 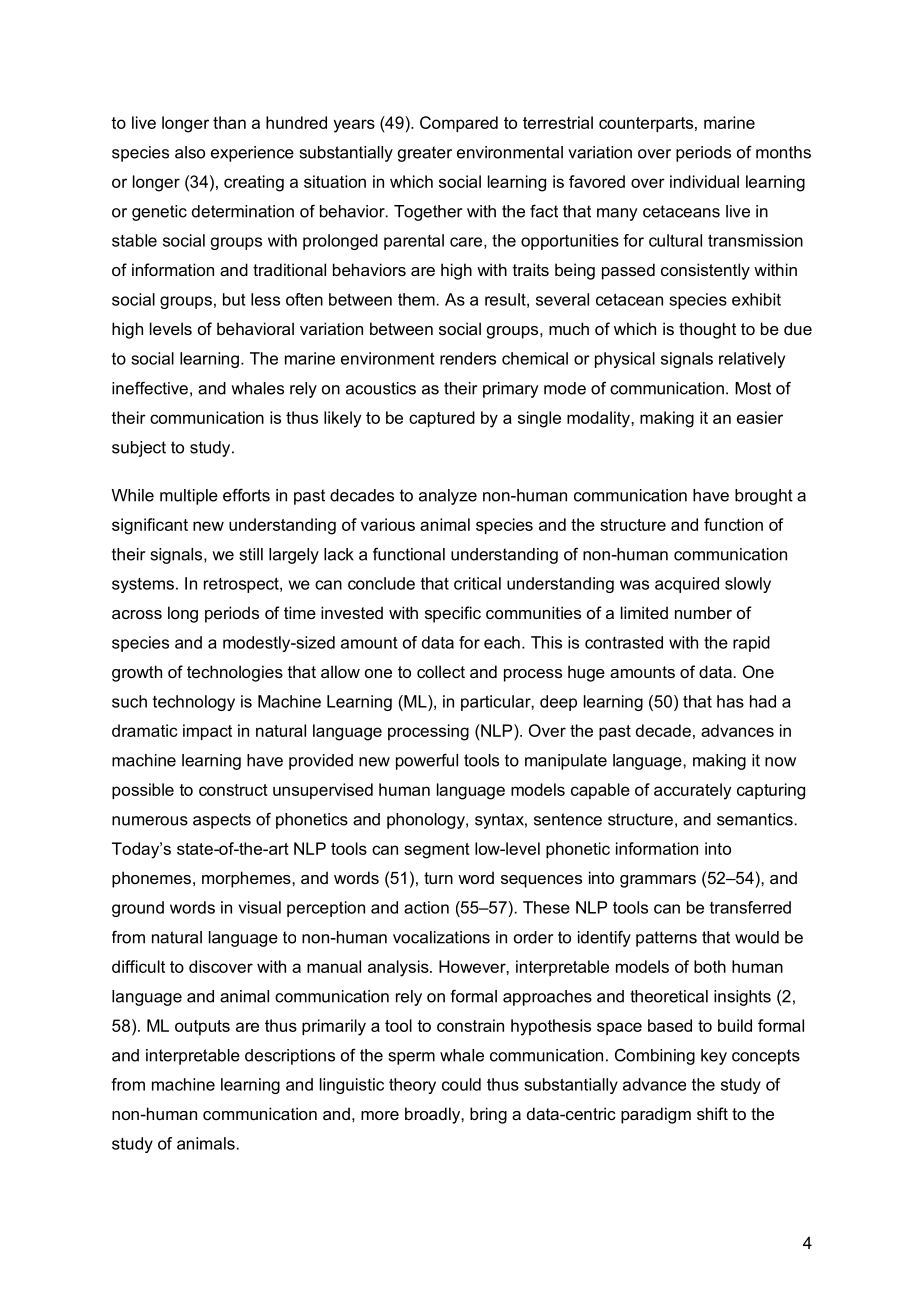 I want to click on accurately, so click(x=692, y=791).
